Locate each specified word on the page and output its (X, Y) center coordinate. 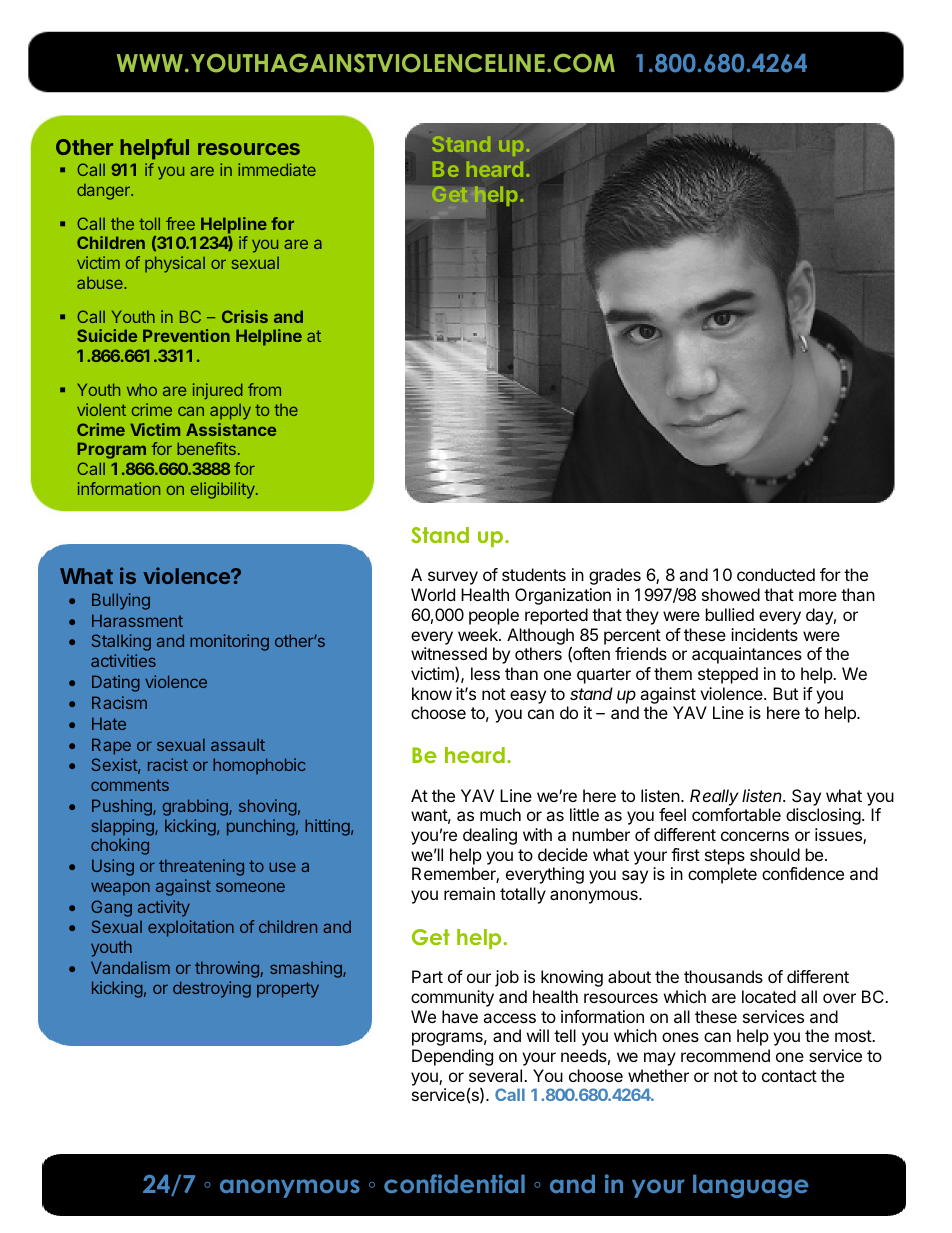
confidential (454, 1183)
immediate (277, 169)
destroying (212, 989)
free (180, 223)
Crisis (245, 316)
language (751, 1186)
